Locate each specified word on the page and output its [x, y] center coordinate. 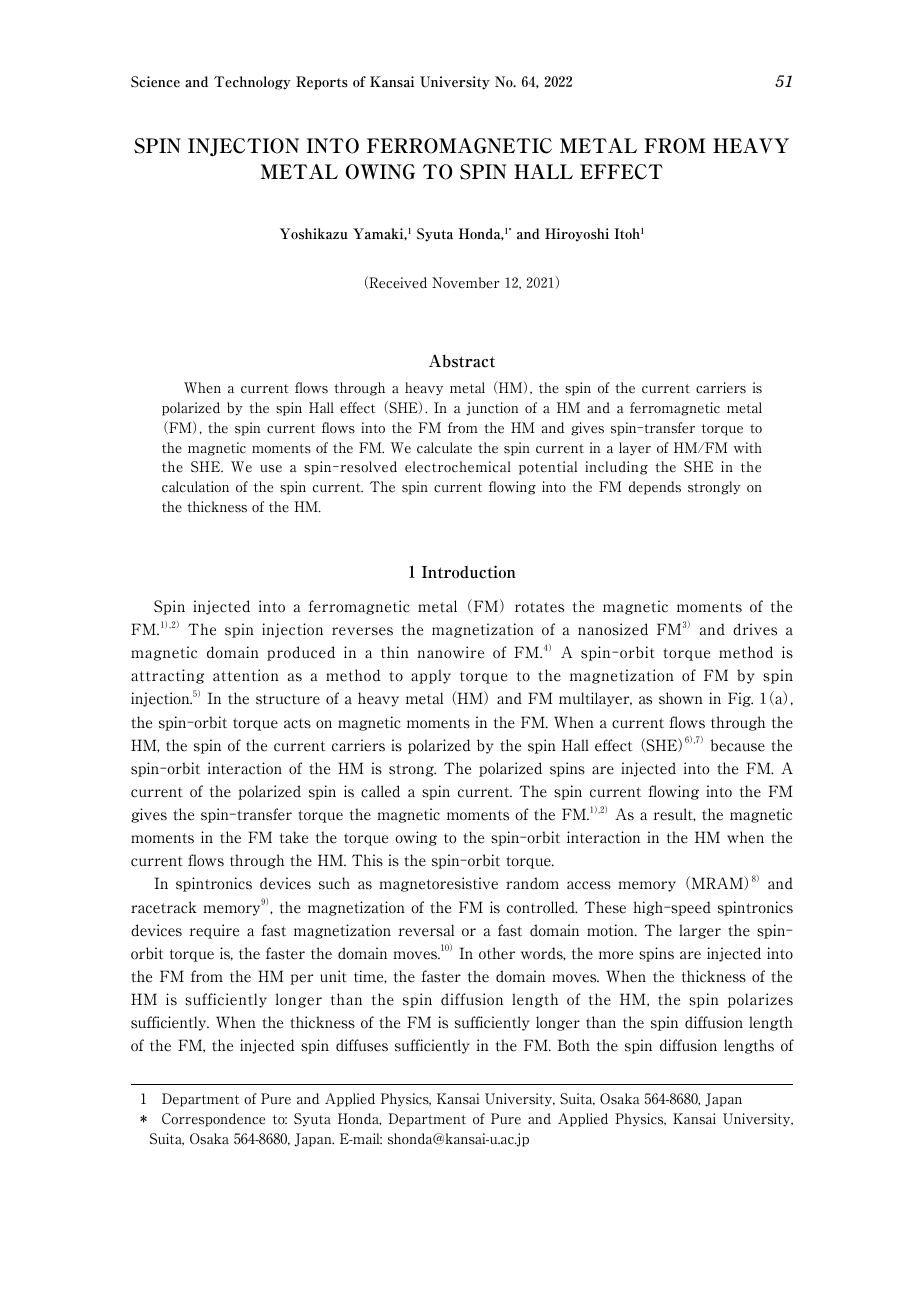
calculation [195, 487]
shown [681, 698]
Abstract [462, 361]
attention [246, 675]
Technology [252, 83]
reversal [426, 930]
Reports [322, 83]
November [465, 283]
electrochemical [458, 467]
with [748, 447]
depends [655, 488]
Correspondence [213, 1120]
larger [700, 931]
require [214, 931]
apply [431, 676]
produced [301, 653]
